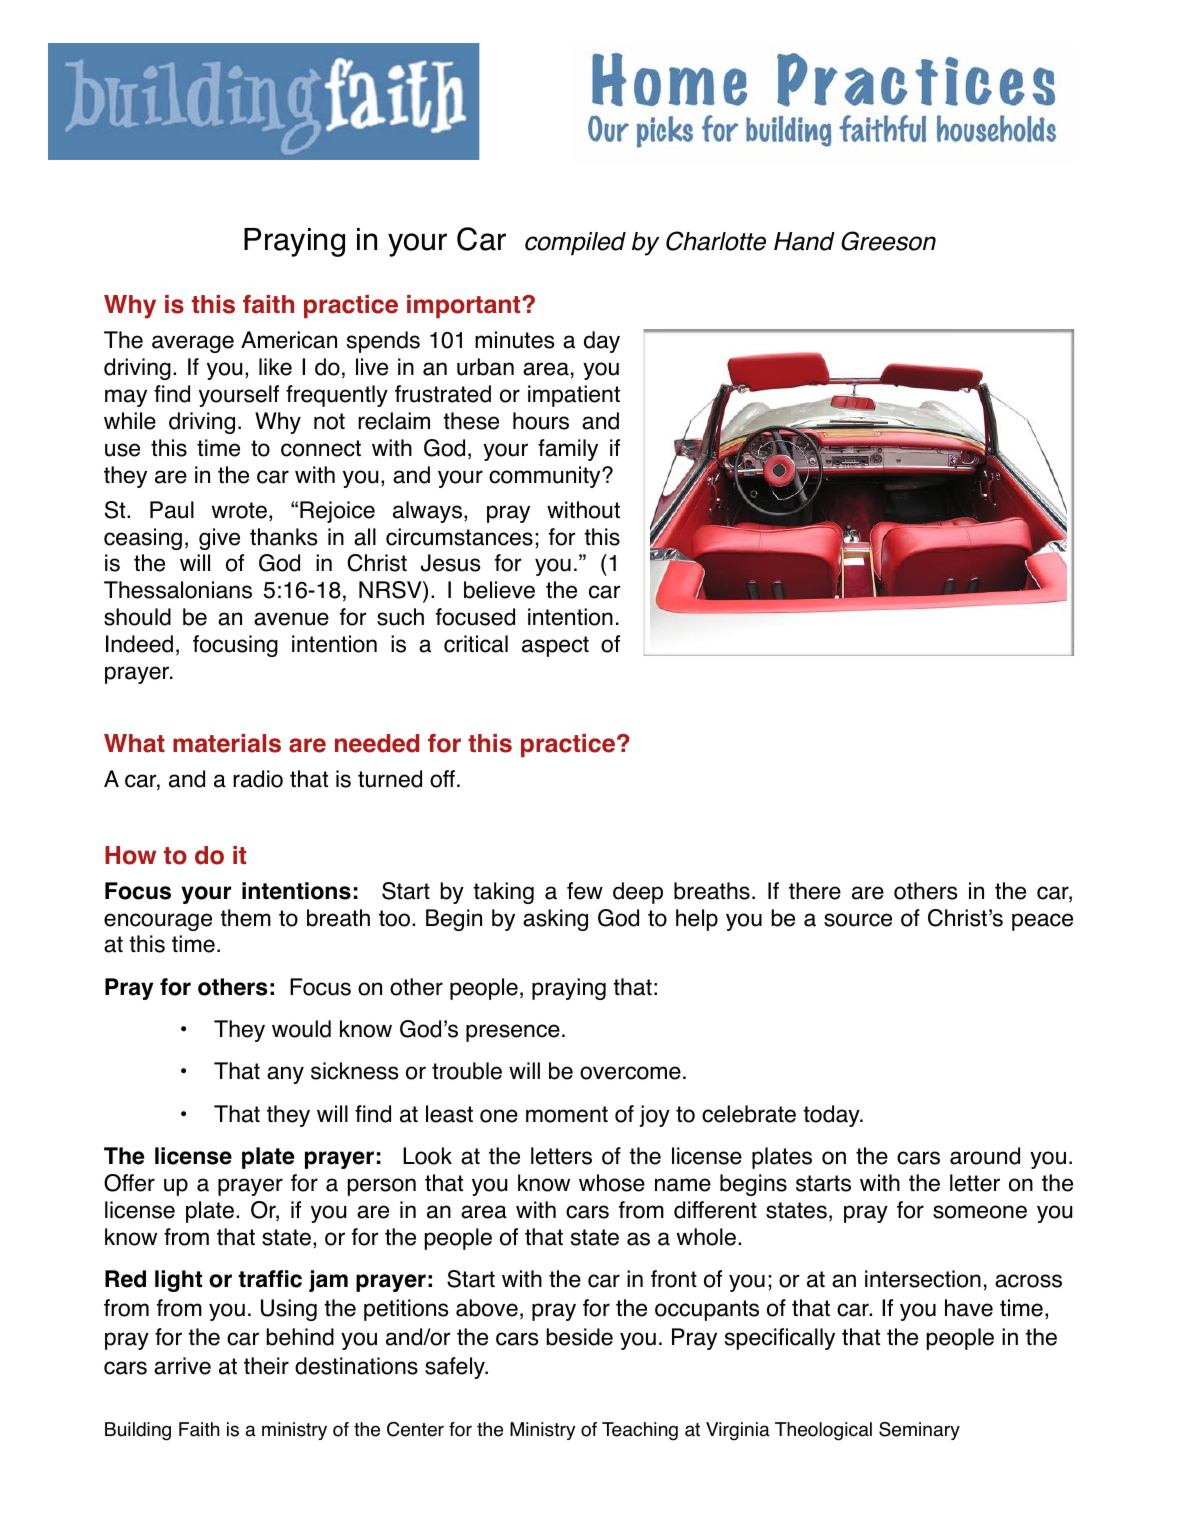  Describe the element at coordinates (289, 340) in the screenshot. I see `American` at that location.
